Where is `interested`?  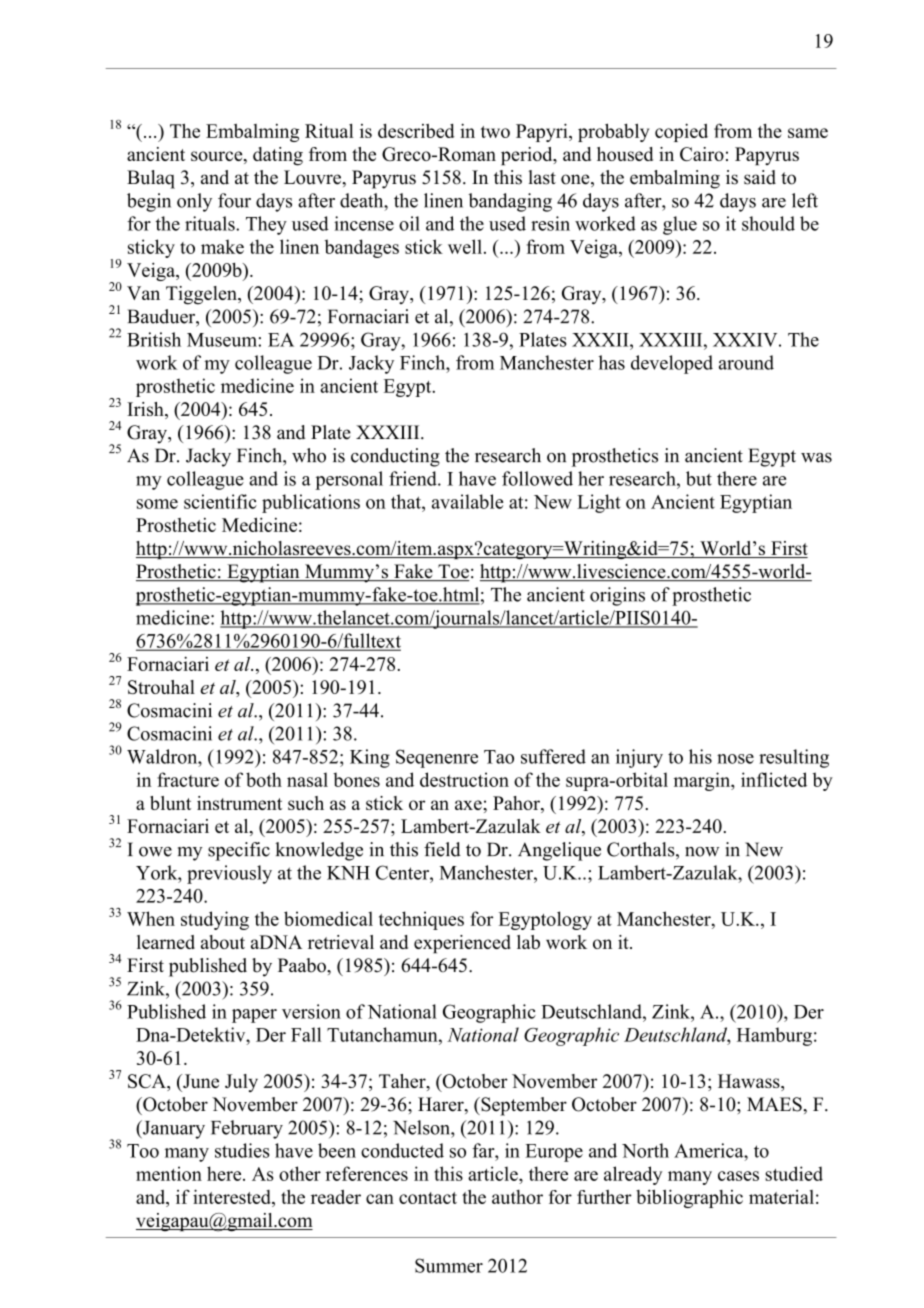
interested is located at coordinates (233, 1198).
